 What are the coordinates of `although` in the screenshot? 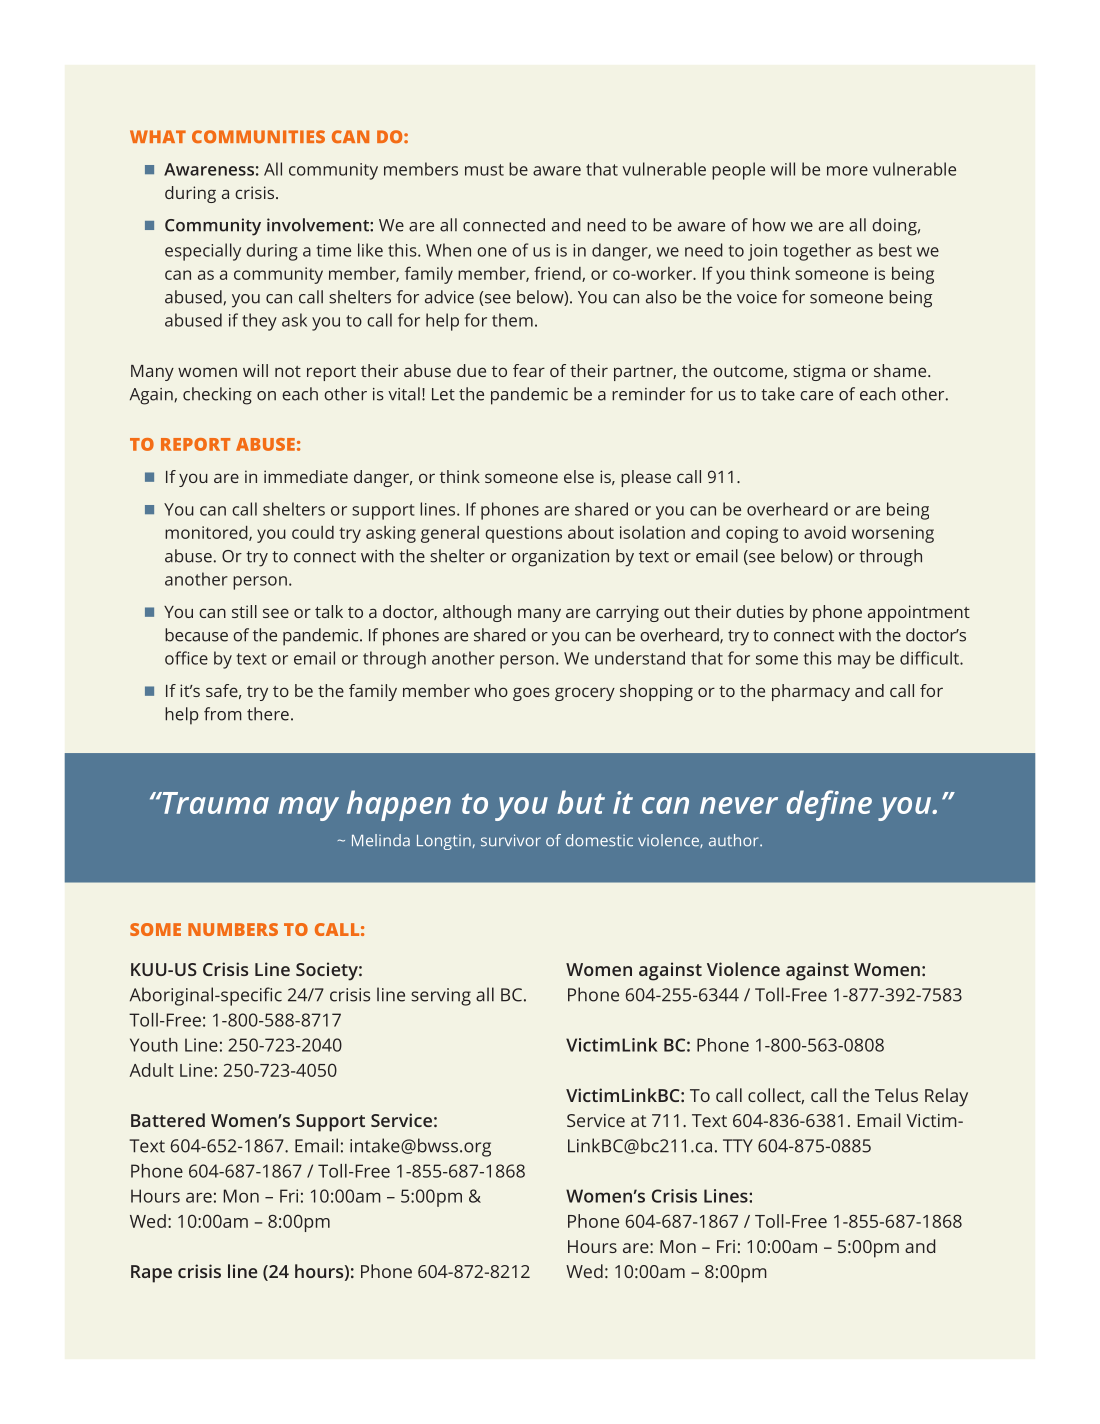 It's located at (477, 613).
